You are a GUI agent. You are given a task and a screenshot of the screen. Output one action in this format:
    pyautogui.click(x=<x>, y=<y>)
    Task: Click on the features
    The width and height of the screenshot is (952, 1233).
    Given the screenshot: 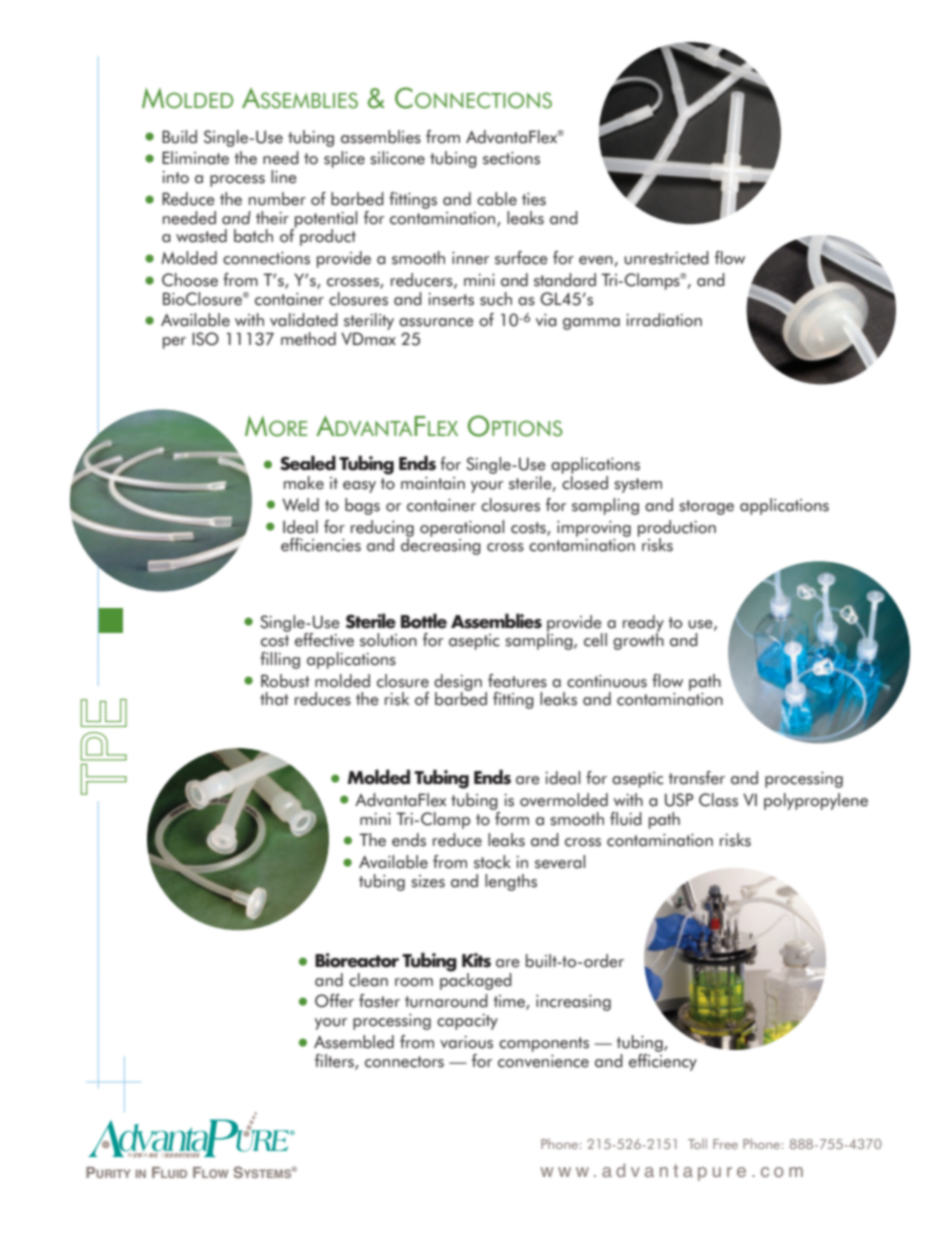 What is the action you would take?
    pyautogui.click(x=517, y=681)
